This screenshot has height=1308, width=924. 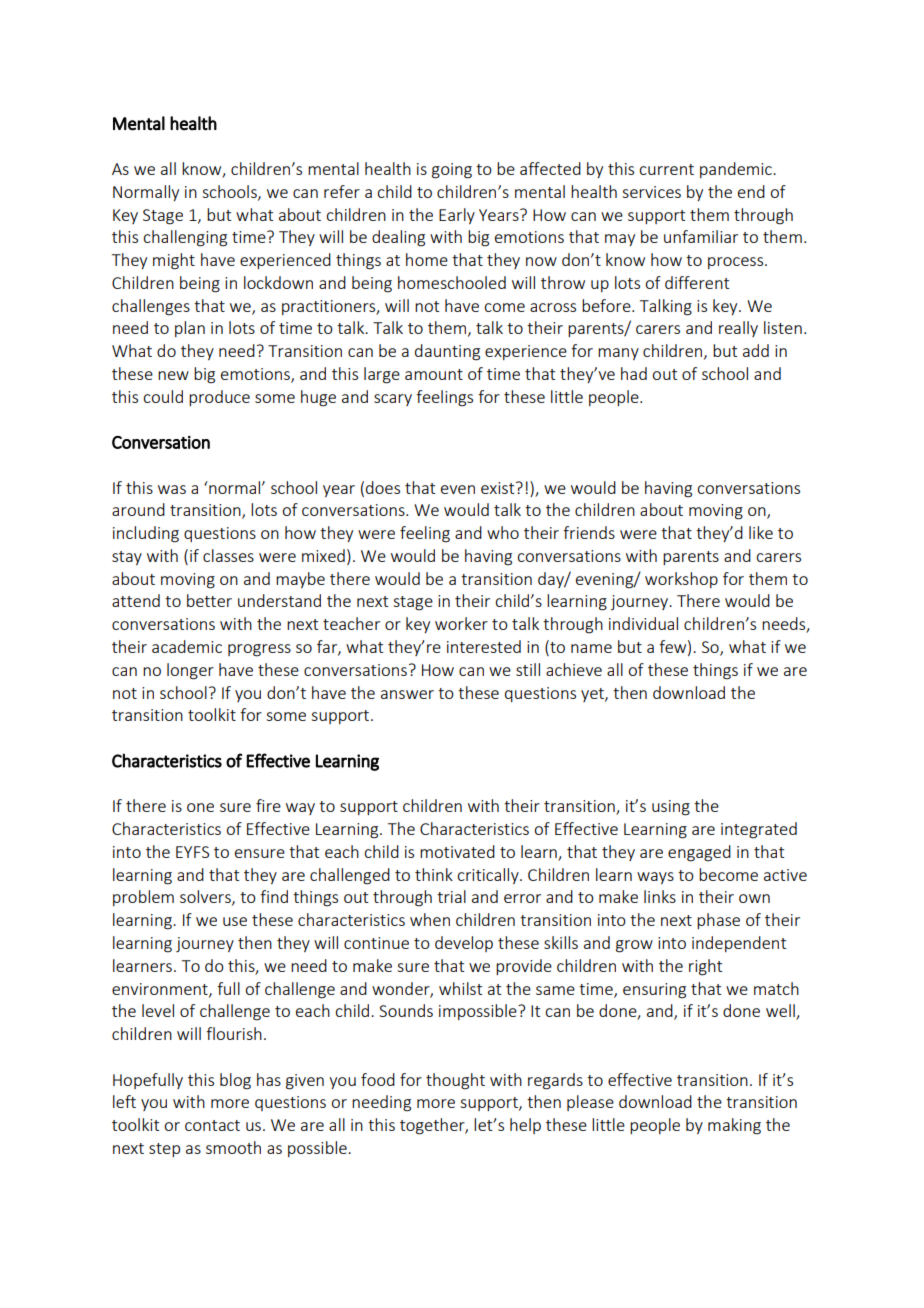 I want to click on pandemic, so click(x=737, y=170).
